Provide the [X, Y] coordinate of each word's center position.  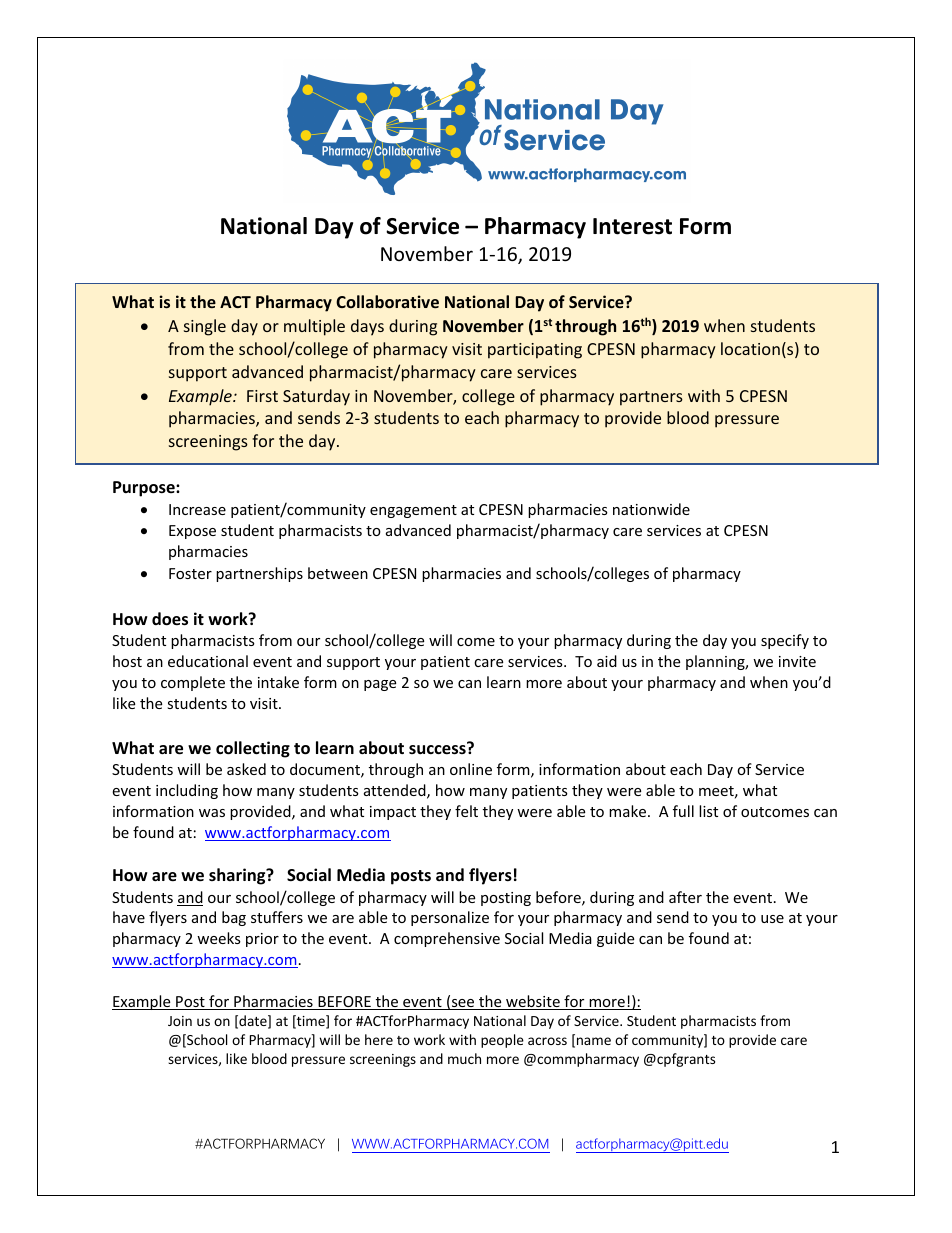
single [205, 327]
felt [466, 811]
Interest [632, 226]
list [708, 811]
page [380, 685]
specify [785, 641]
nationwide [651, 509]
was [212, 813]
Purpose [145, 489]
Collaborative [387, 301]
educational [208, 661]
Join [180, 1021]
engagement [413, 511]
